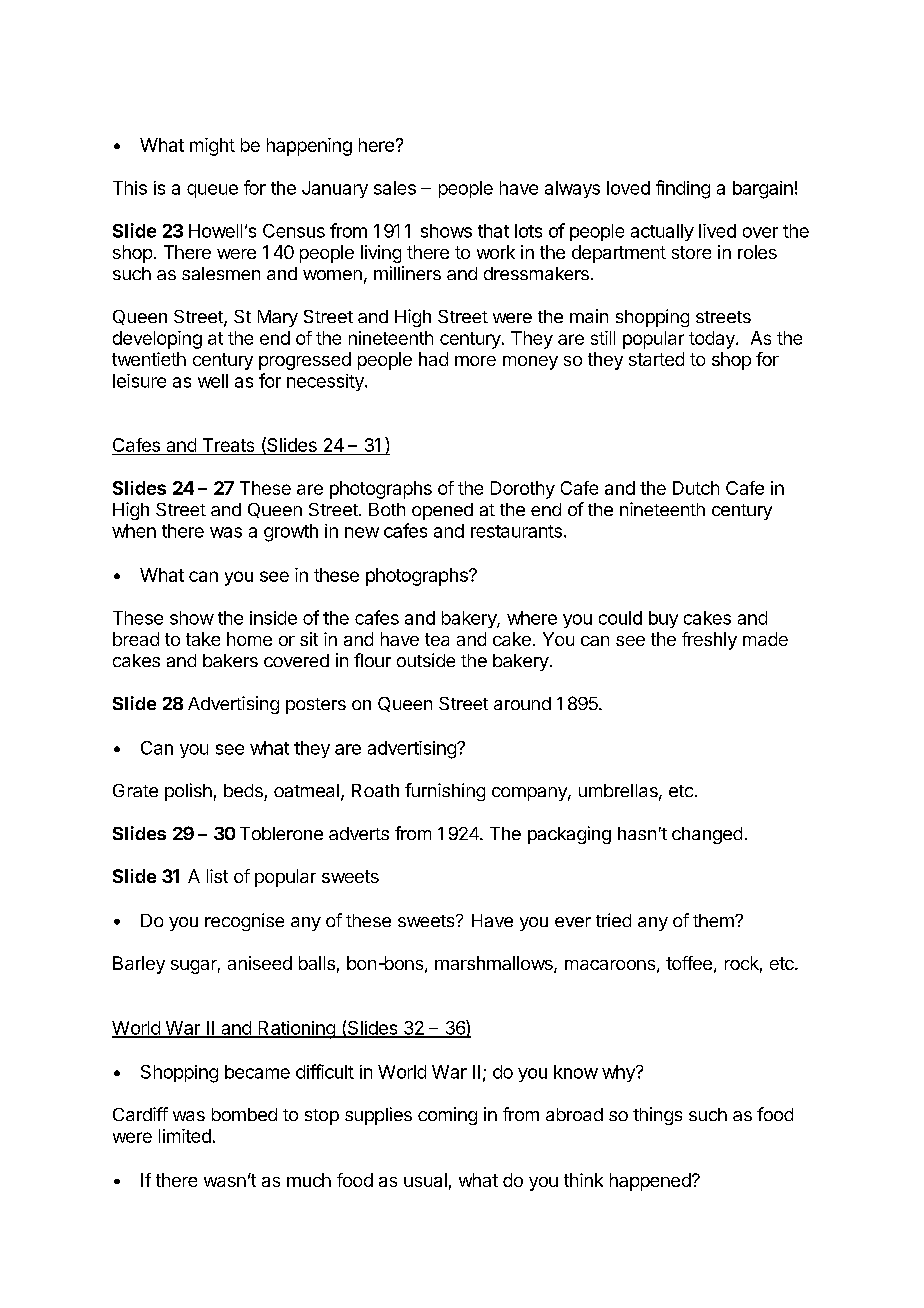 This document has width=924, height=1308. I want to click on Treats, so click(228, 446).
